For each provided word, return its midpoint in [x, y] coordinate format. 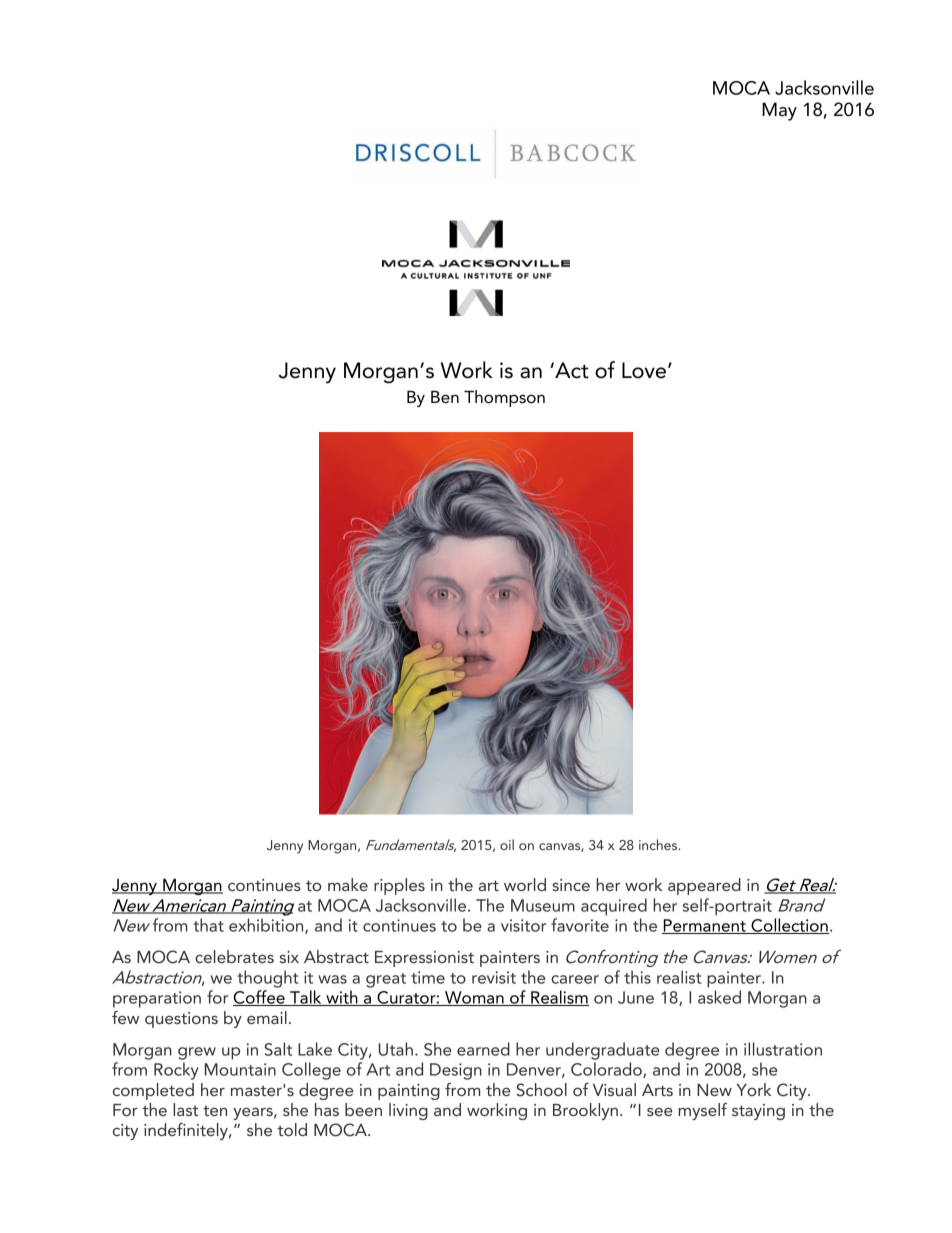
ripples [399, 886]
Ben [445, 397]
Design [456, 1071]
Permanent [705, 926]
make [348, 884]
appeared [704, 886]
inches [659, 844]
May [779, 111]
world [525, 884]
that [208, 925]
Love [644, 370]
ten [215, 1110]
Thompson [504, 398]
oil [507, 844]
